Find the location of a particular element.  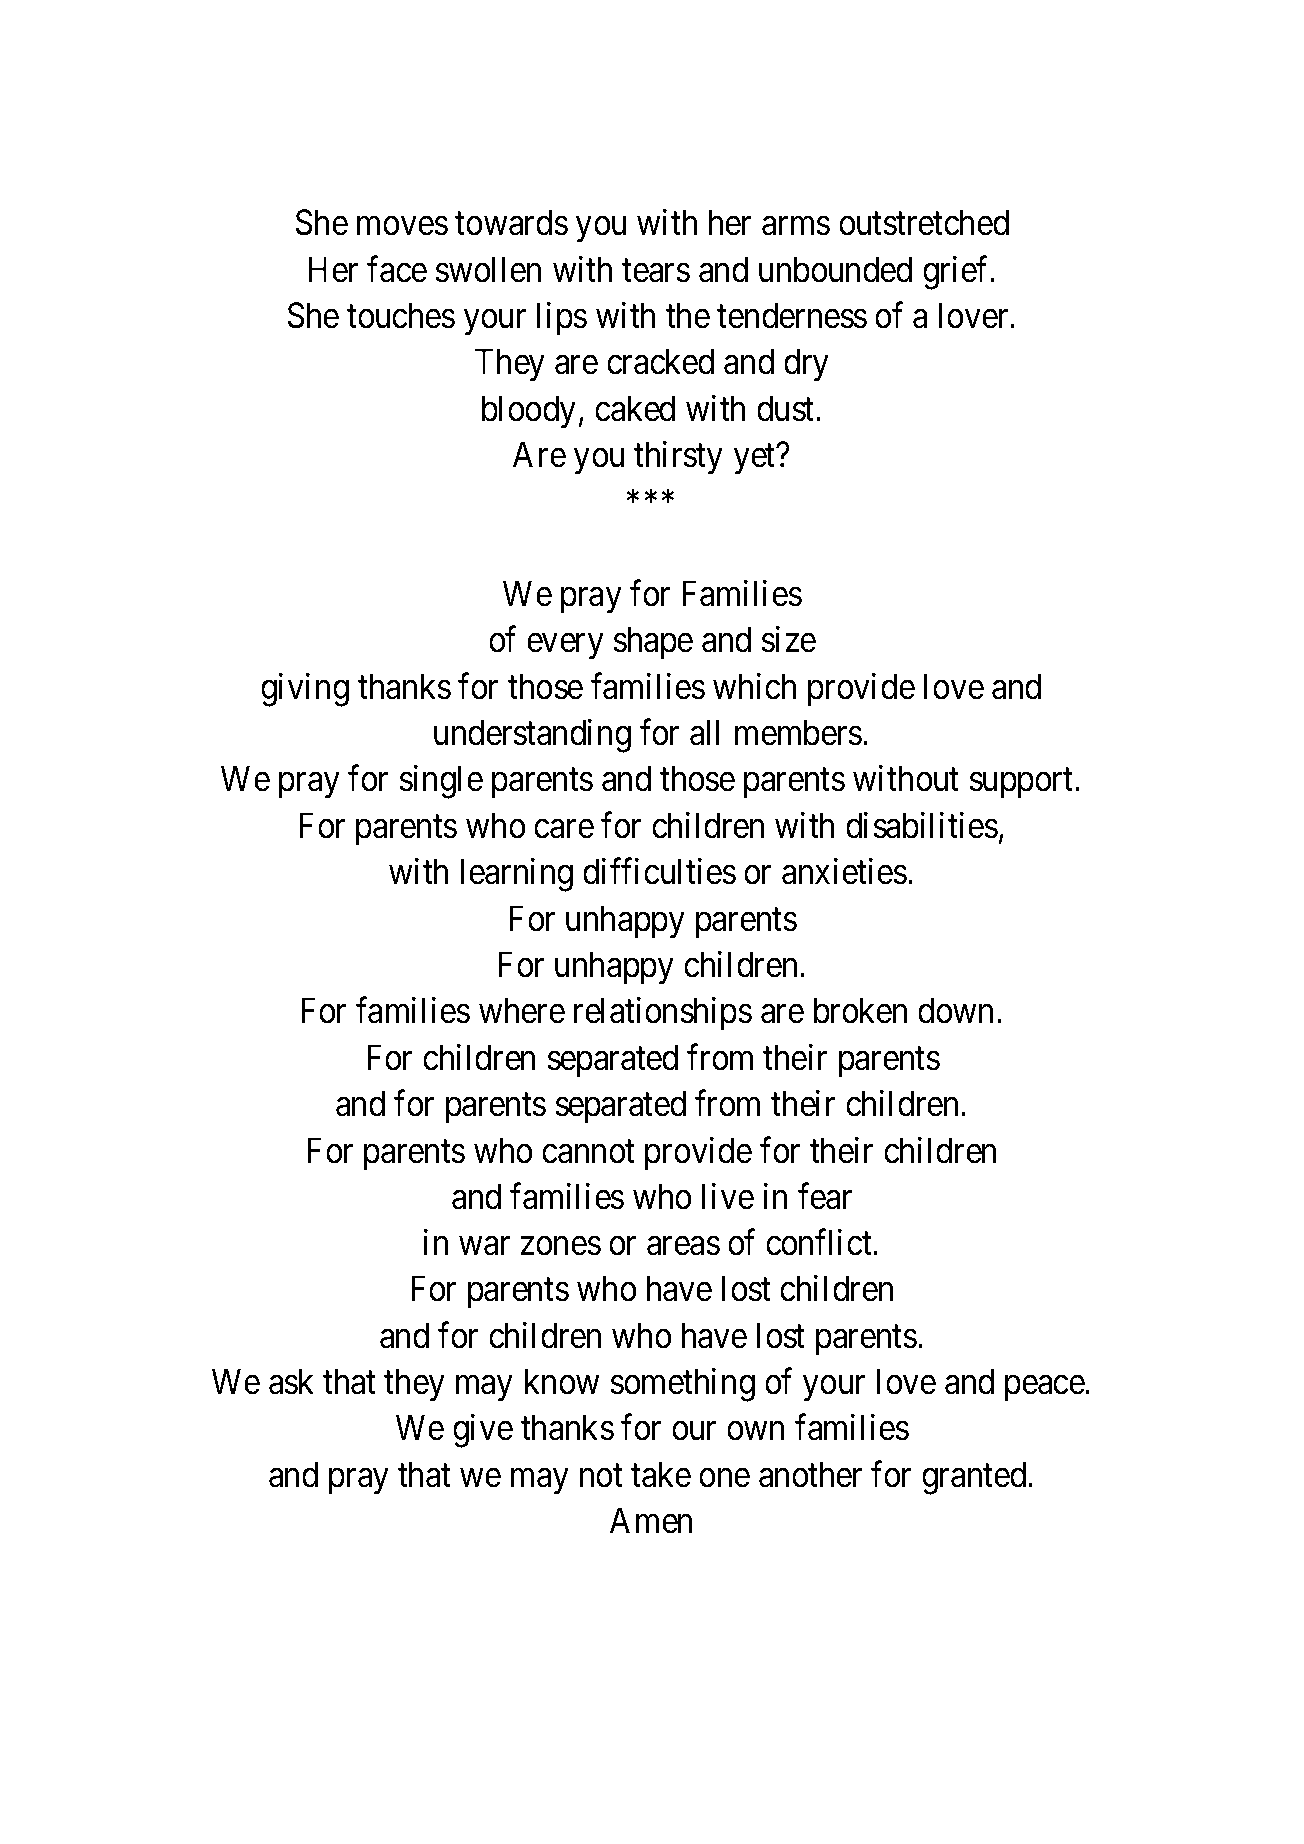

dust is located at coordinates (787, 408).
